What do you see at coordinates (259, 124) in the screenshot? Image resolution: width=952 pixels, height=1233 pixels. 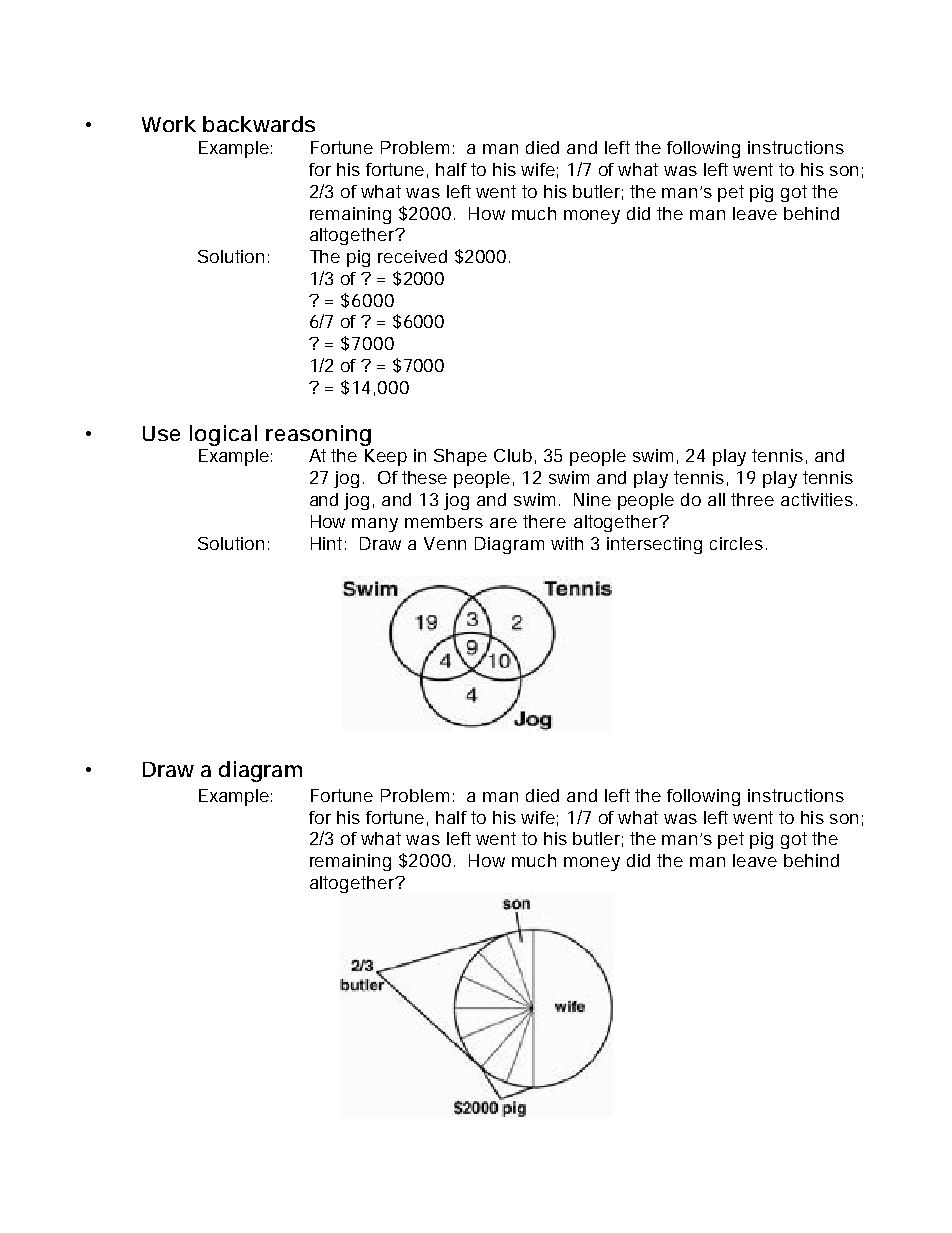 I see `backwards` at bounding box center [259, 124].
